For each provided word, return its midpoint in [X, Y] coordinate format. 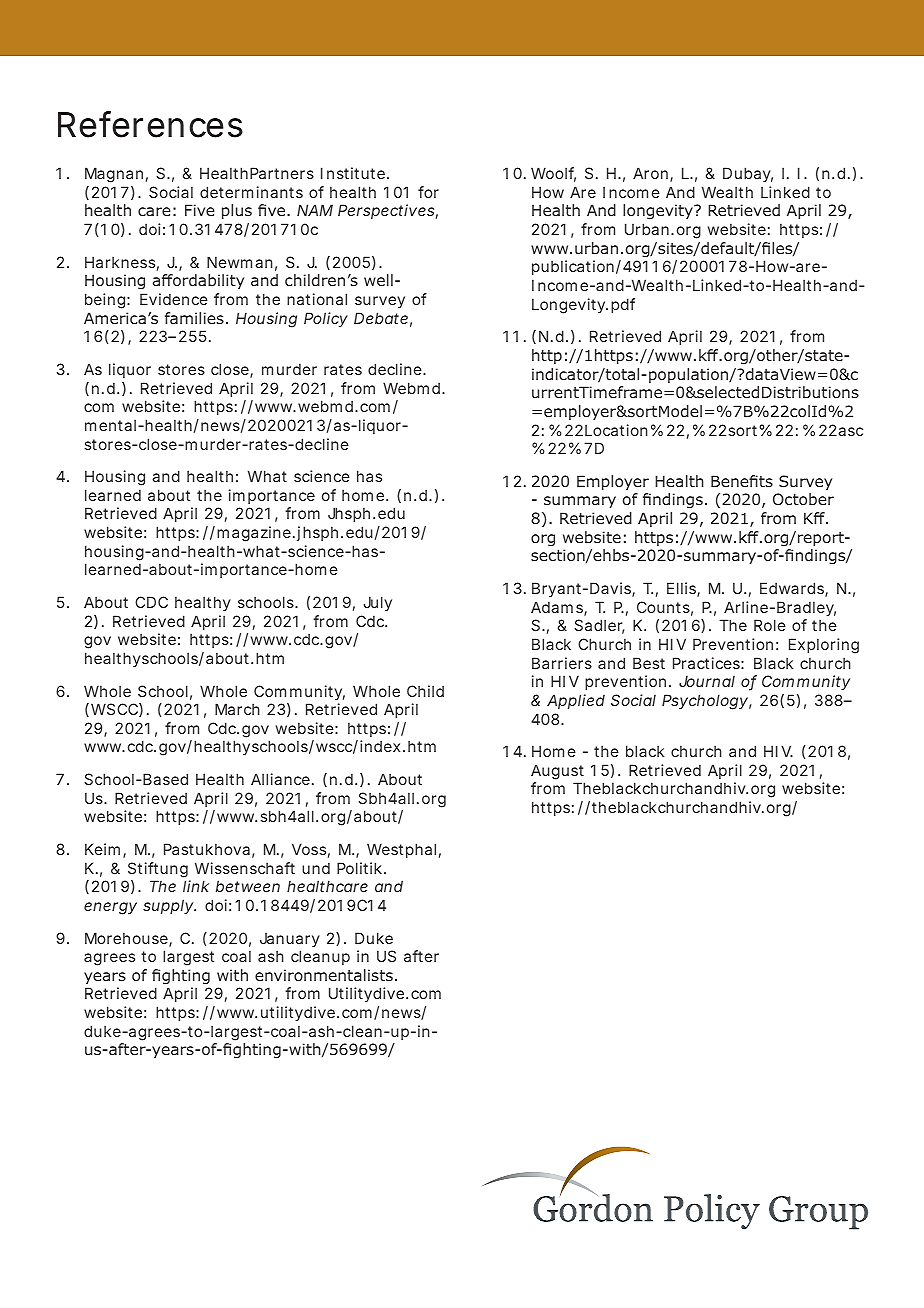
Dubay [748, 174]
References [150, 124]
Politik [361, 868]
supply [169, 906]
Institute [354, 173]
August [557, 772]
